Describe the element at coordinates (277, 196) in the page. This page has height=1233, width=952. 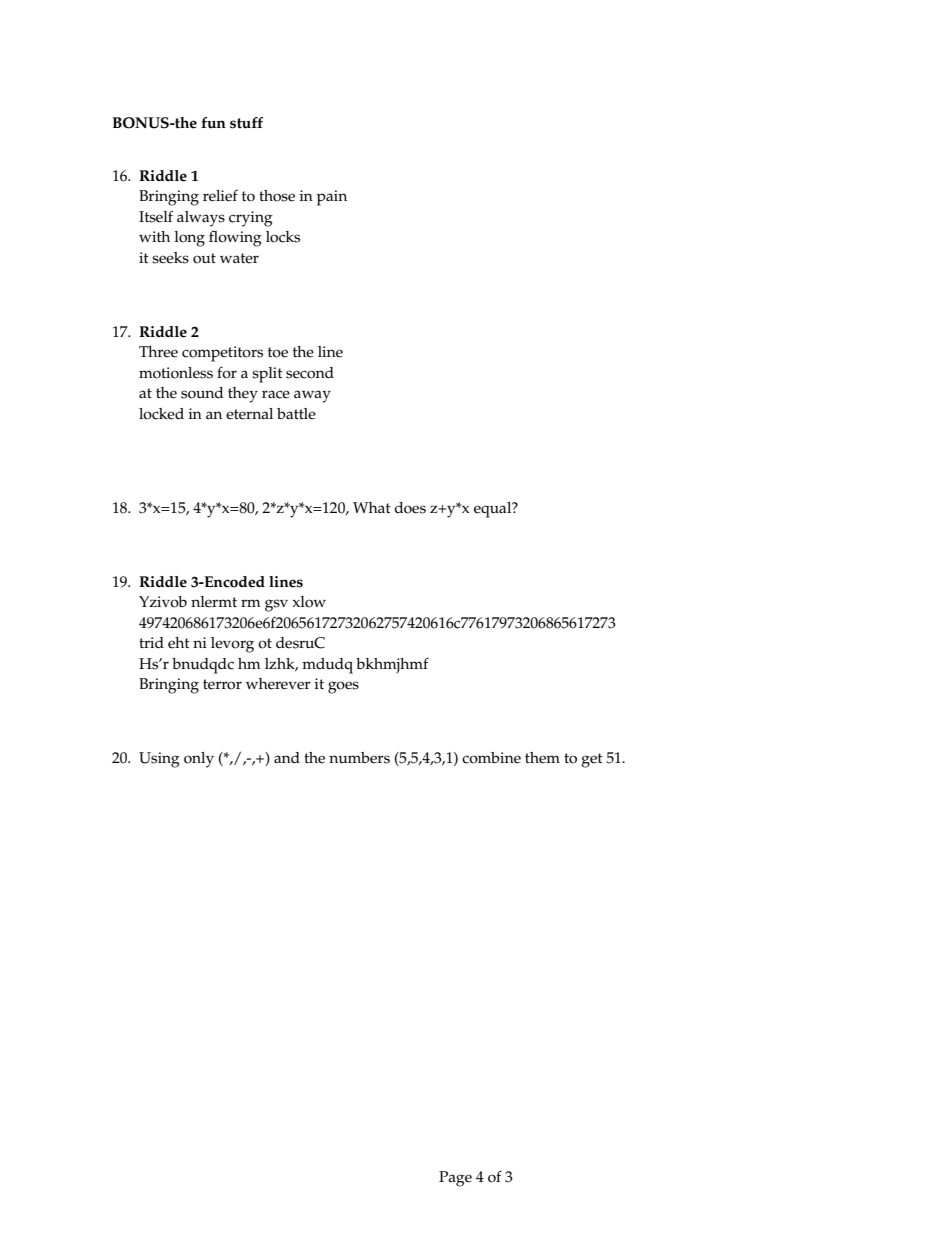
I see `those` at that location.
